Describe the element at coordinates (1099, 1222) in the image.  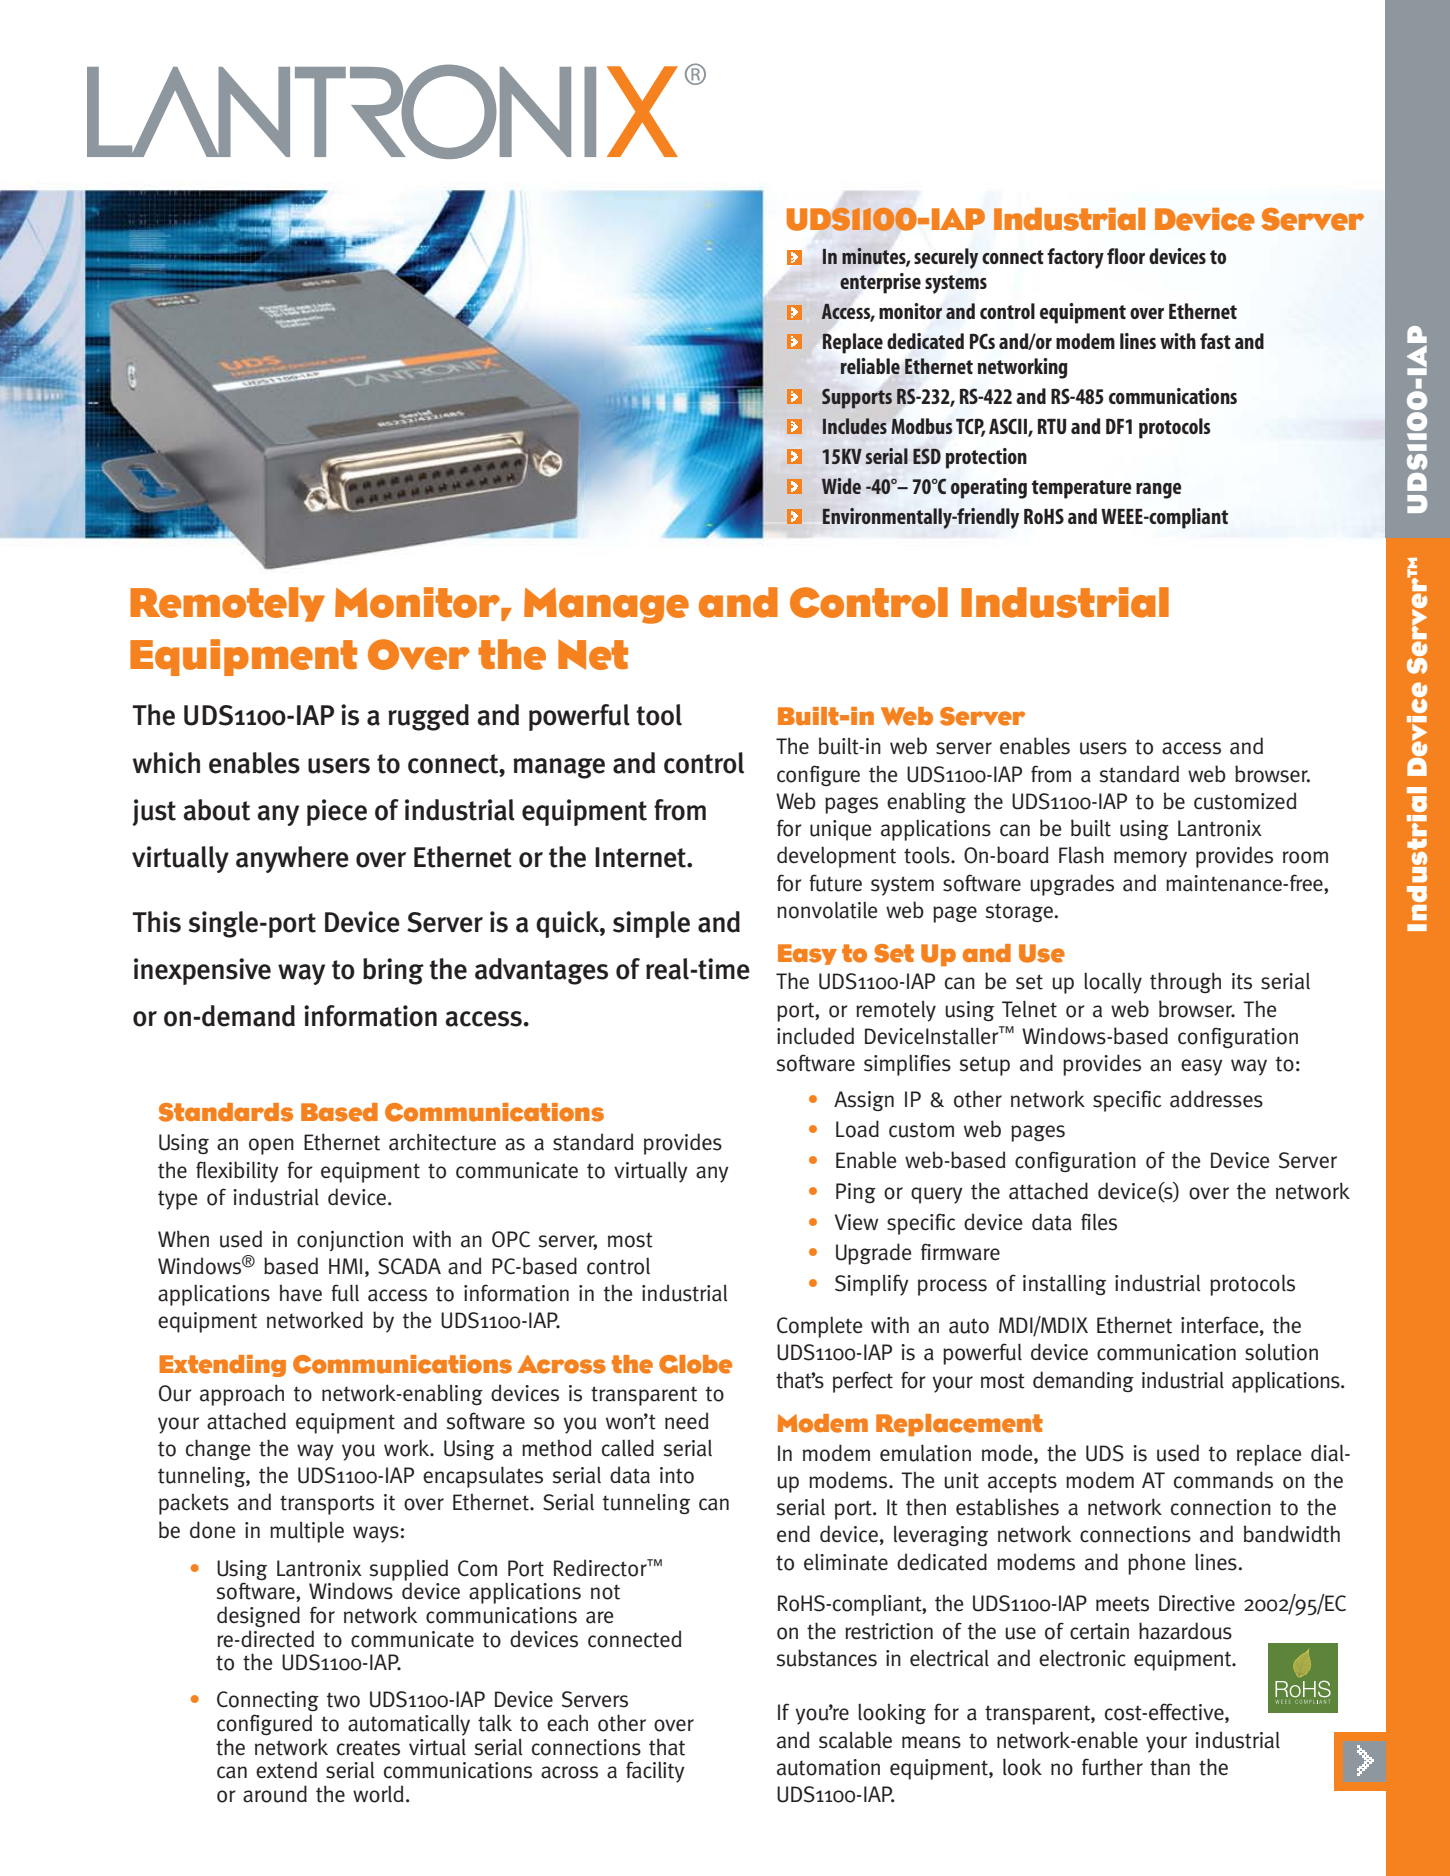
I see `files` at that location.
